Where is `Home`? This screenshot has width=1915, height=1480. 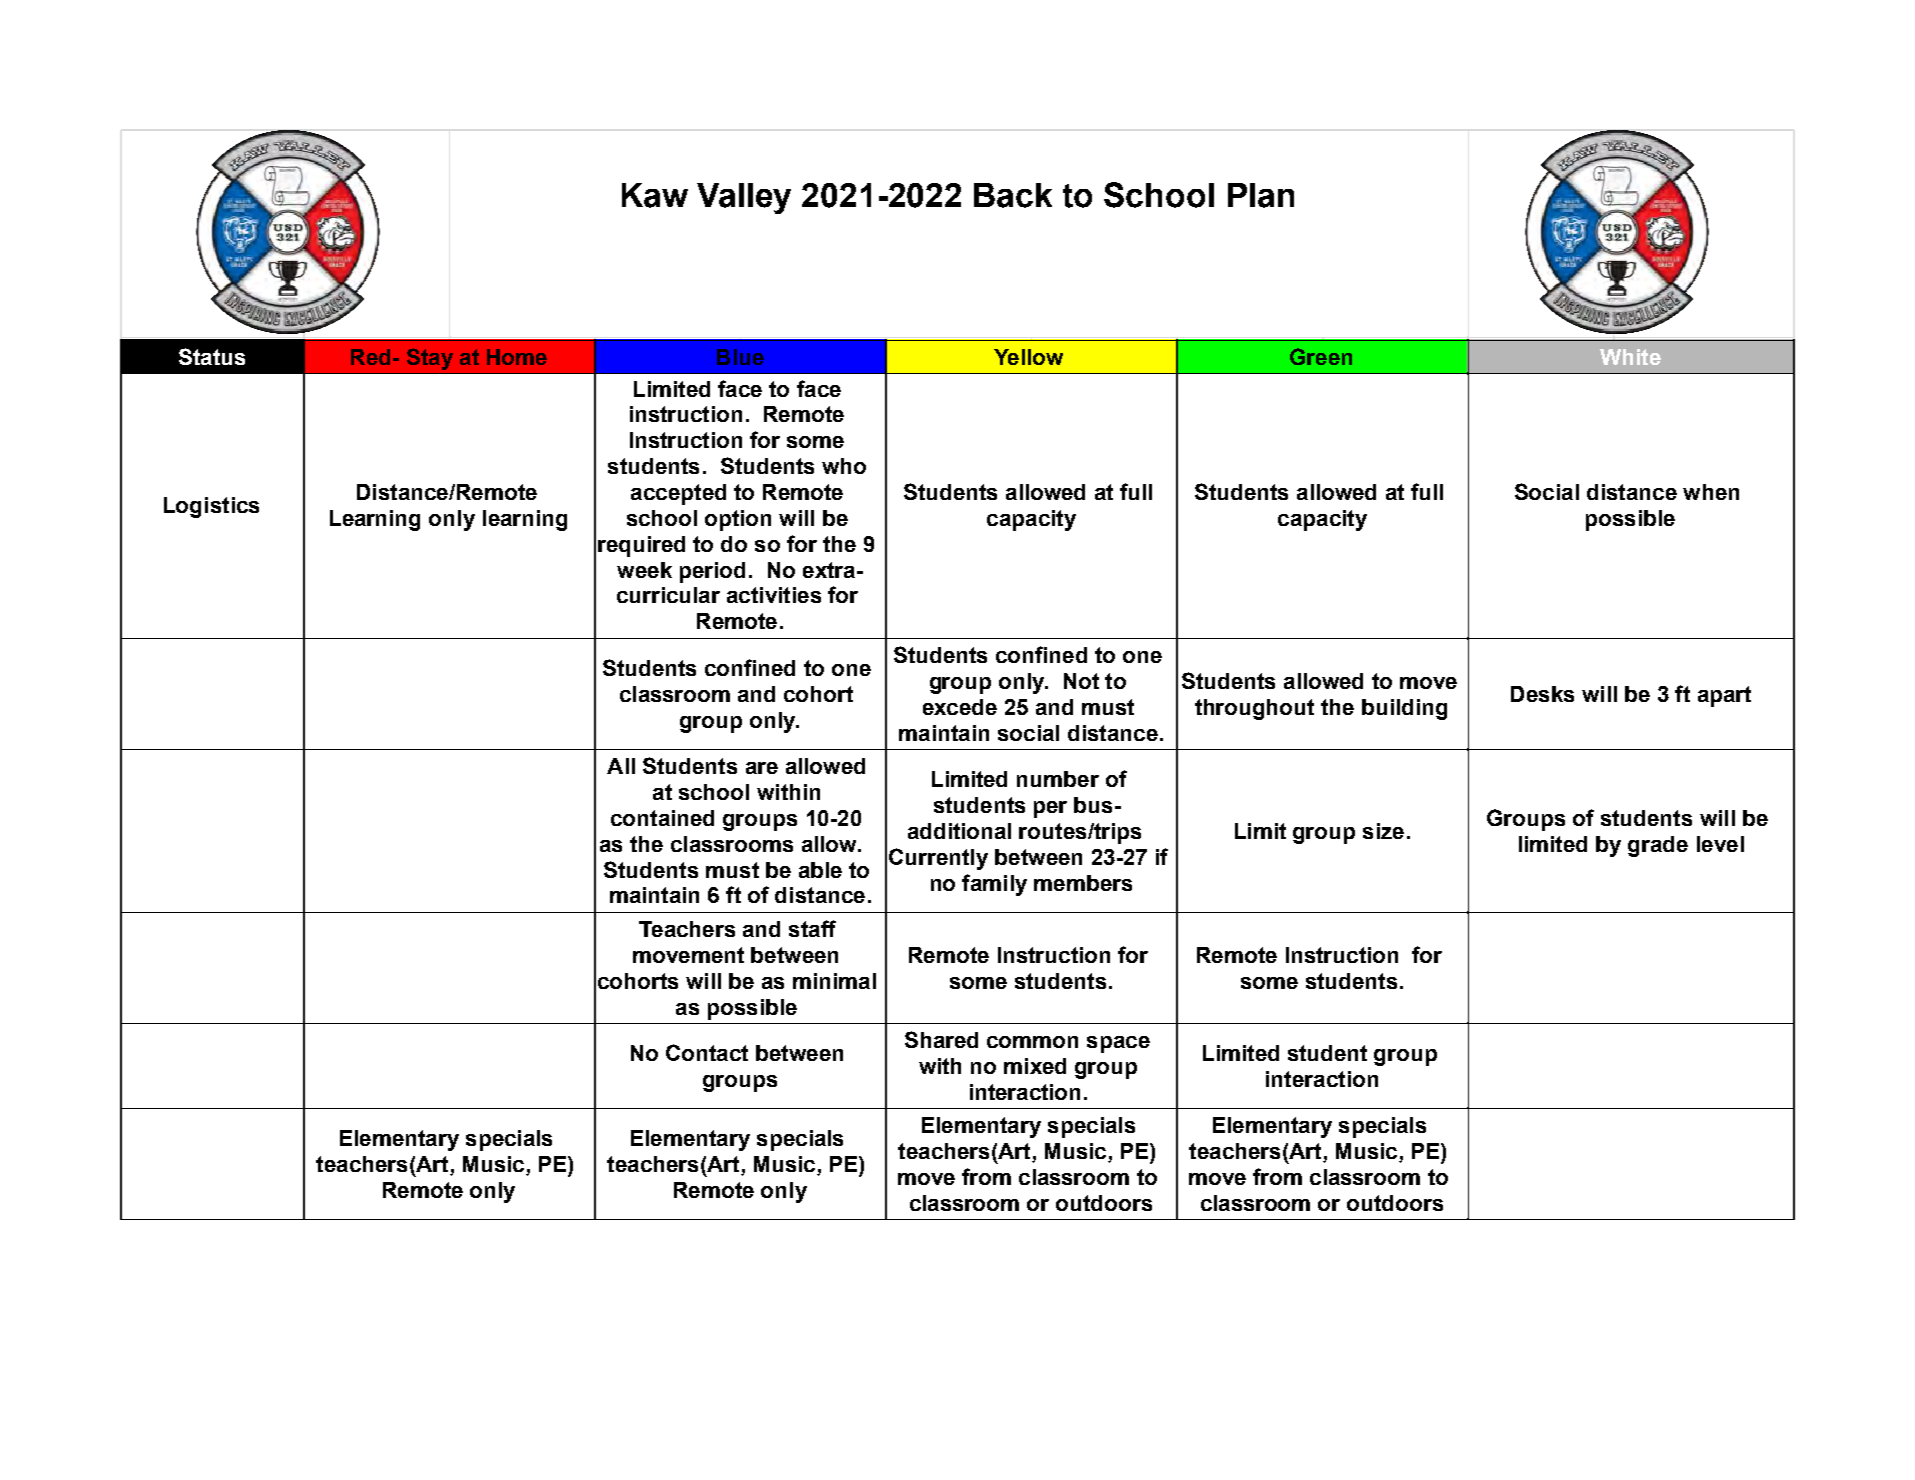 Home is located at coordinates (517, 357).
